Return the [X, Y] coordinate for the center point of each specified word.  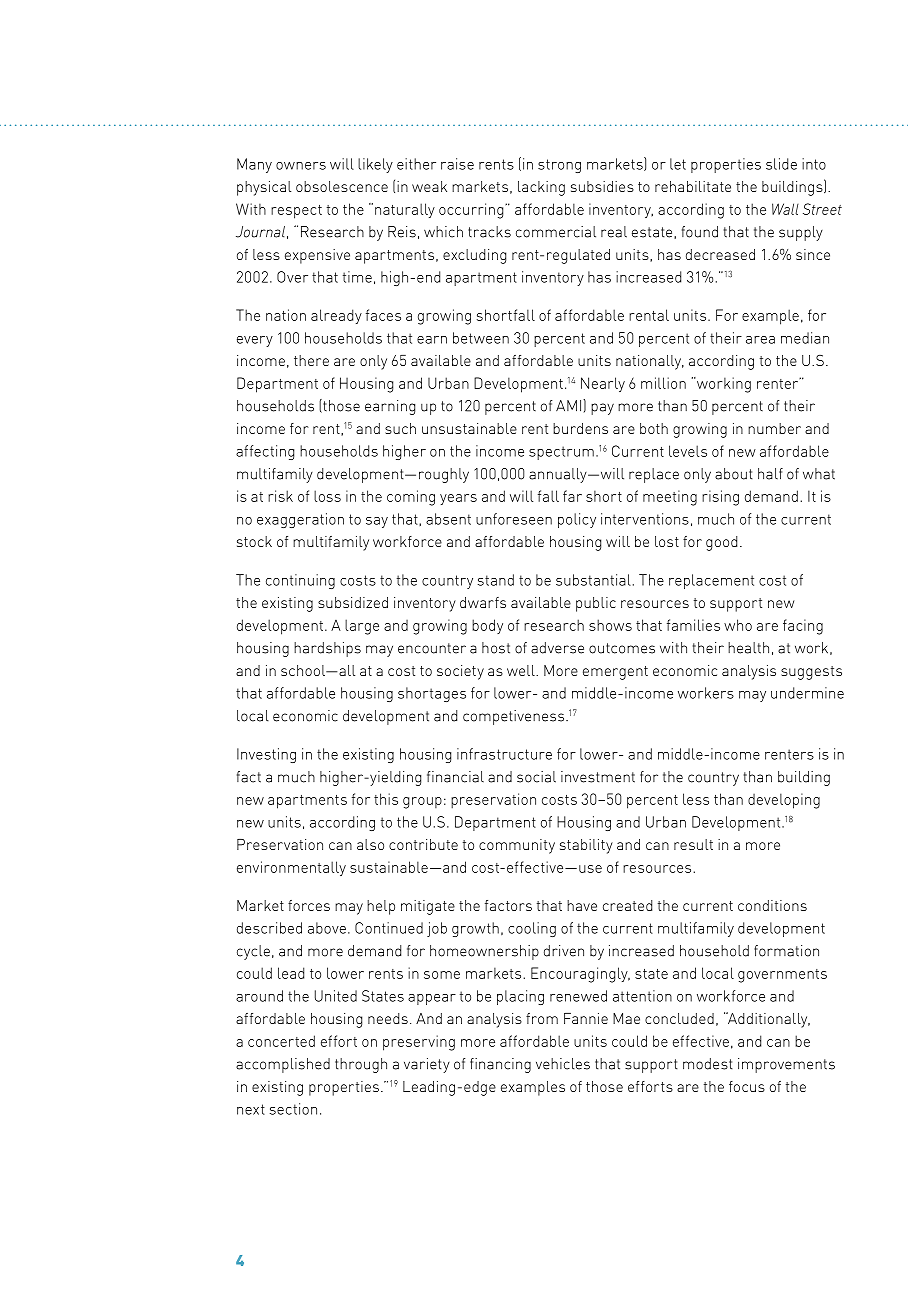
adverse [557, 648]
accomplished [283, 1065]
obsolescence [342, 186]
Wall [785, 209]
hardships [327, 649]
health [748, 648]
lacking [541, 188]
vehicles [563, 1064]
